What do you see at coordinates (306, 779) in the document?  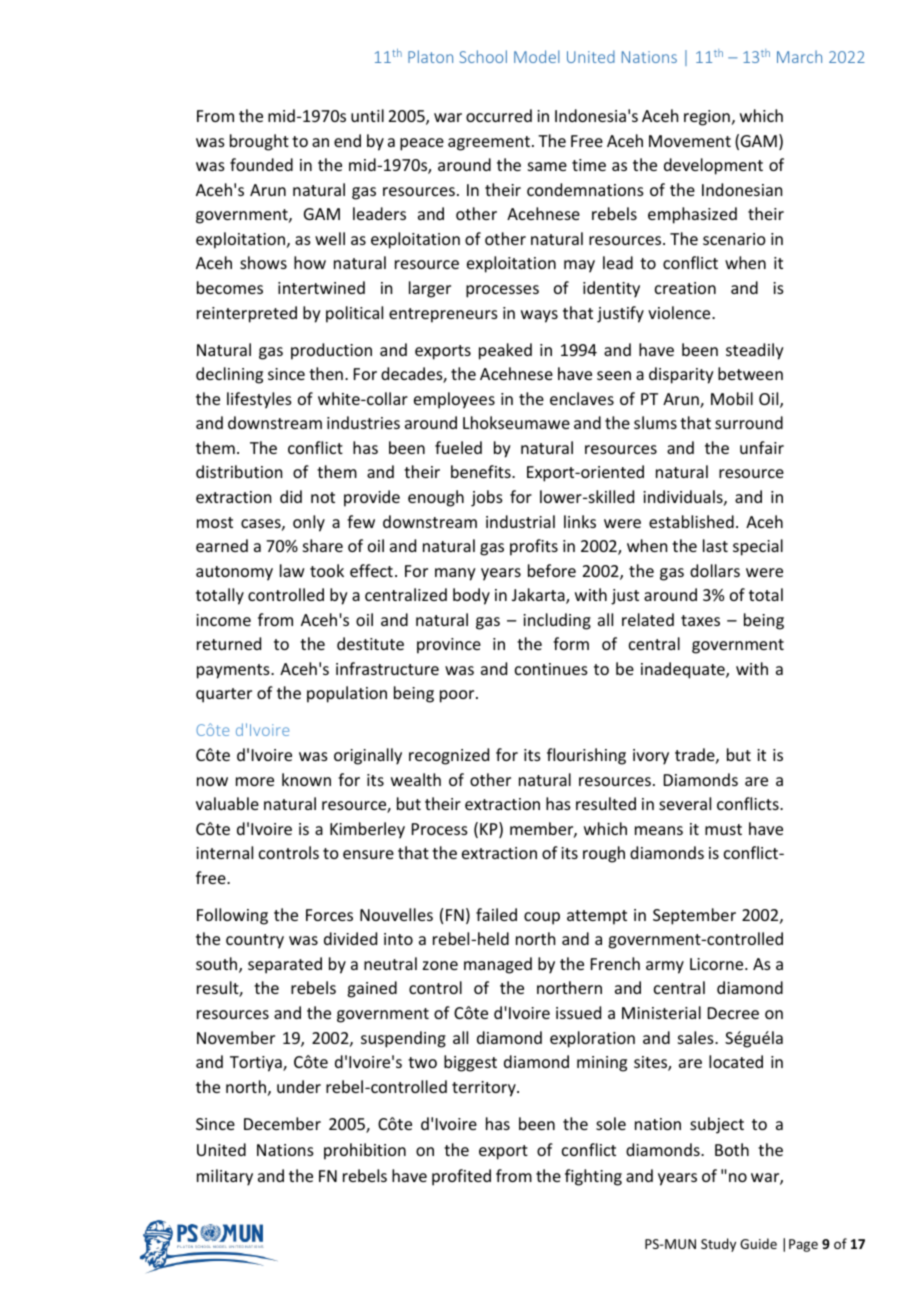 I see `known` at bounding box center [306, 779].
